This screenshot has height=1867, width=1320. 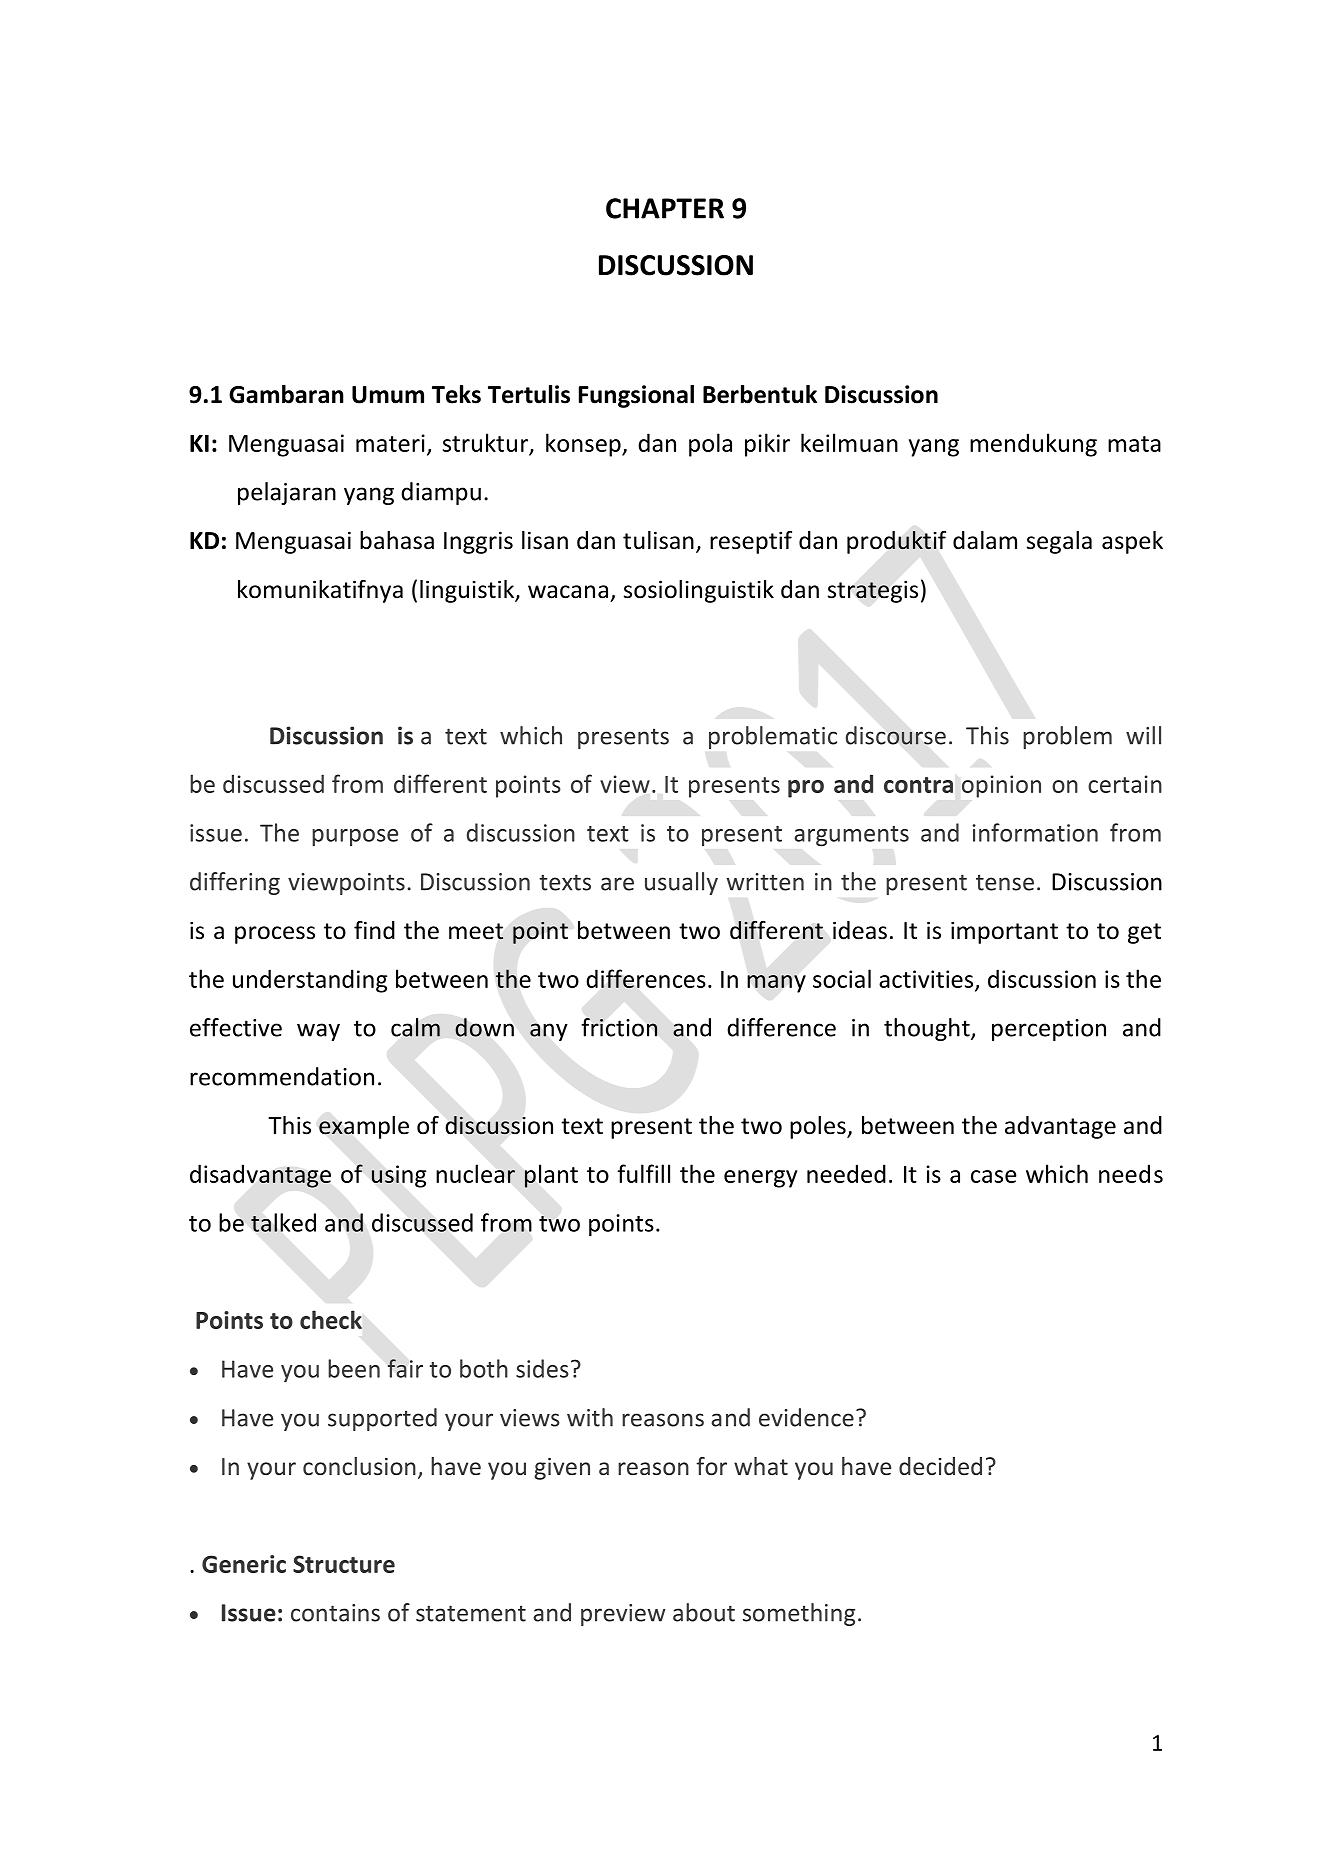 I want to click on Structure, so click(x=344, y=1564).
